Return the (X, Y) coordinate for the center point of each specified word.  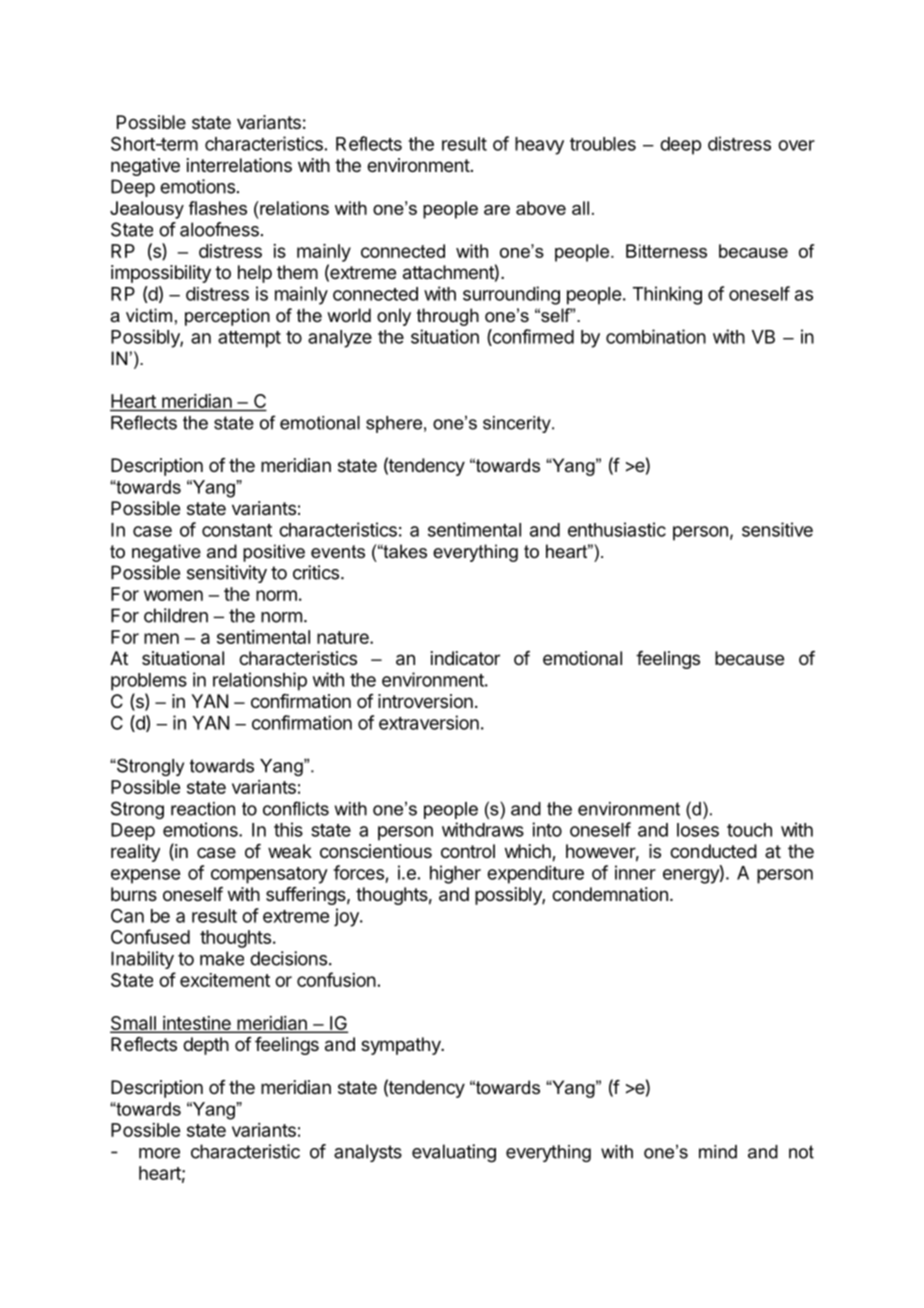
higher (455, 874)
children (176, 615)
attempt (249, 339)
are (497, 210)
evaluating (454, 1153)
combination (656, 336)
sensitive (777, 529)
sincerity (518, 424)
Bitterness (666, 251)
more (159, 1153)
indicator (465, 658)
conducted (713, 851)
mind (718, 1152)
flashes (218, 208)
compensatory (269, 875)
